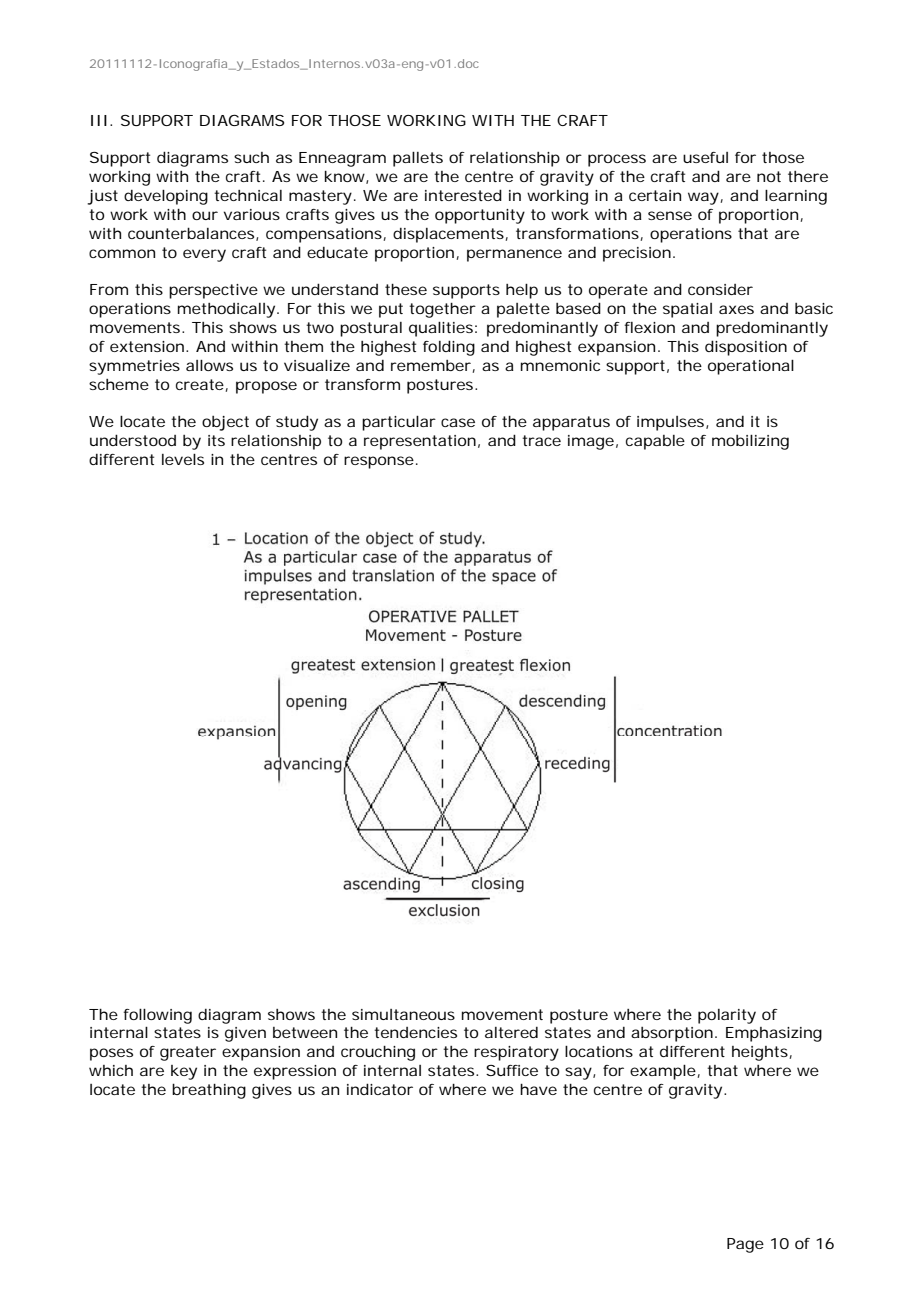 This page has width=924, height=1308. Describe the element at coordinates (415, 1032) in the page. I see `tendencies` at that location.
